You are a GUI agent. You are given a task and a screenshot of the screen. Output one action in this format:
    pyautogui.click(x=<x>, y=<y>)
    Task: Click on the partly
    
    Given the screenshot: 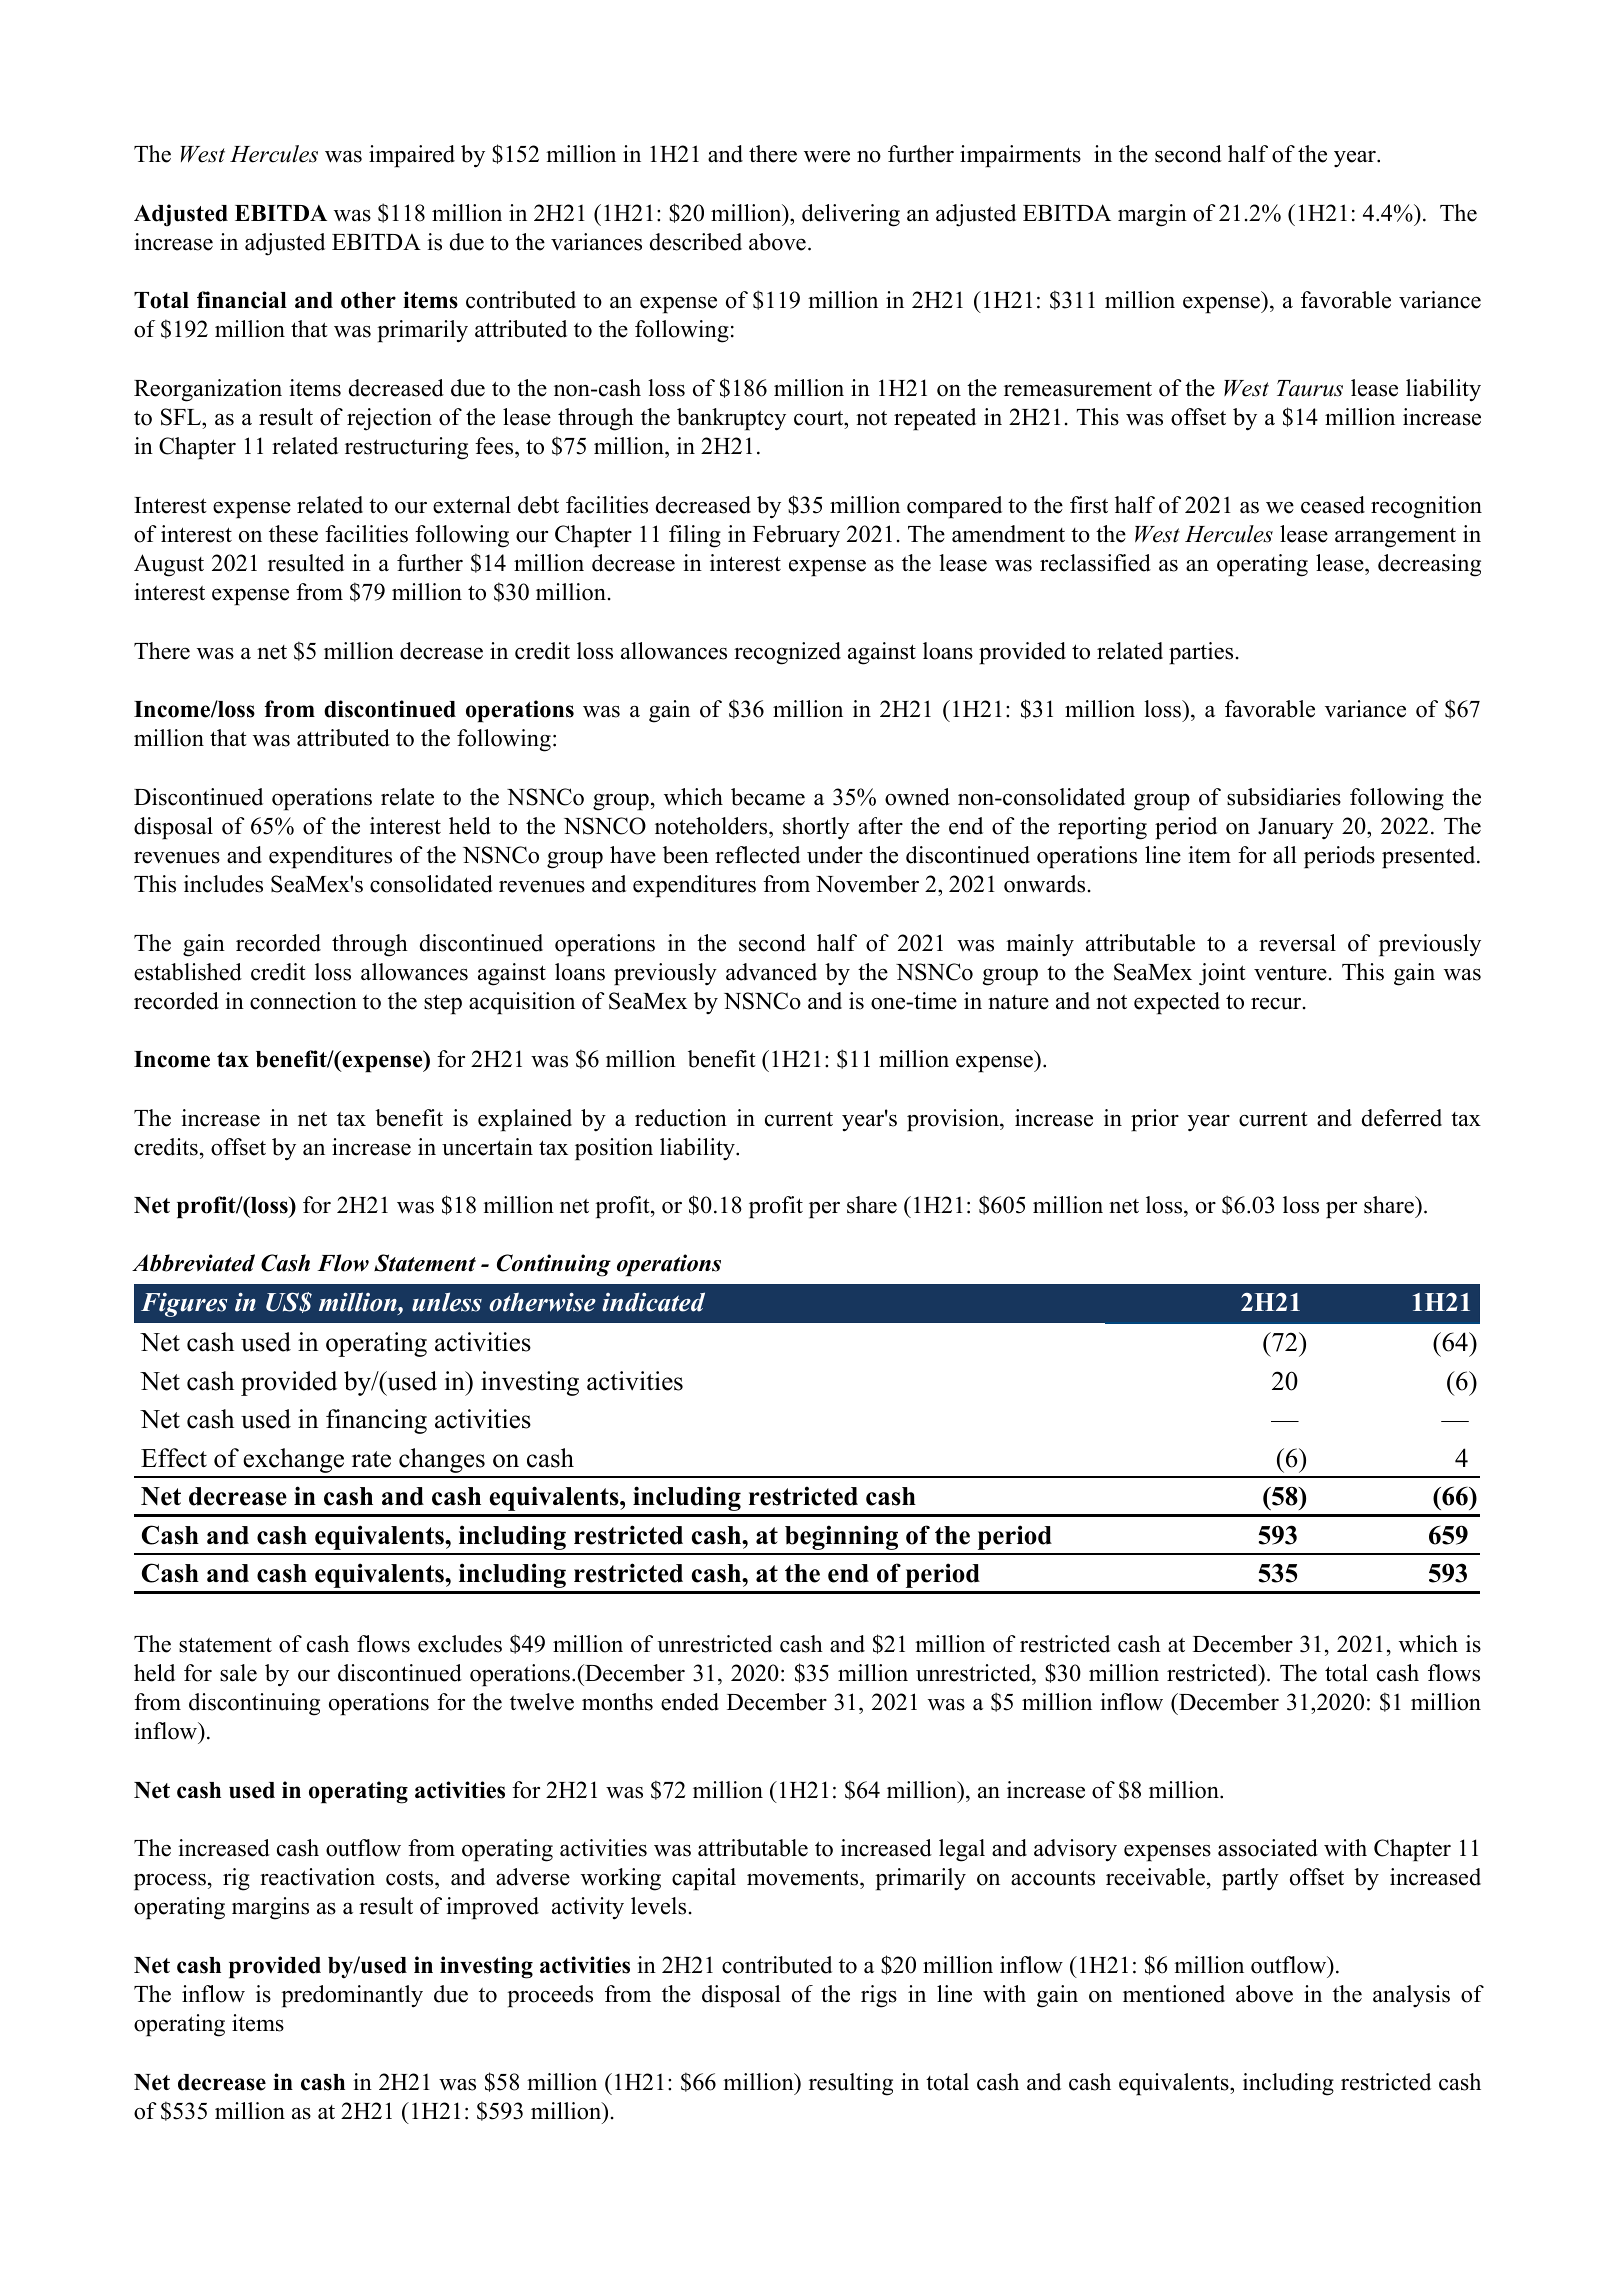 What is the action you would take?
    pyautogui.click(x=1250, y=1879)
